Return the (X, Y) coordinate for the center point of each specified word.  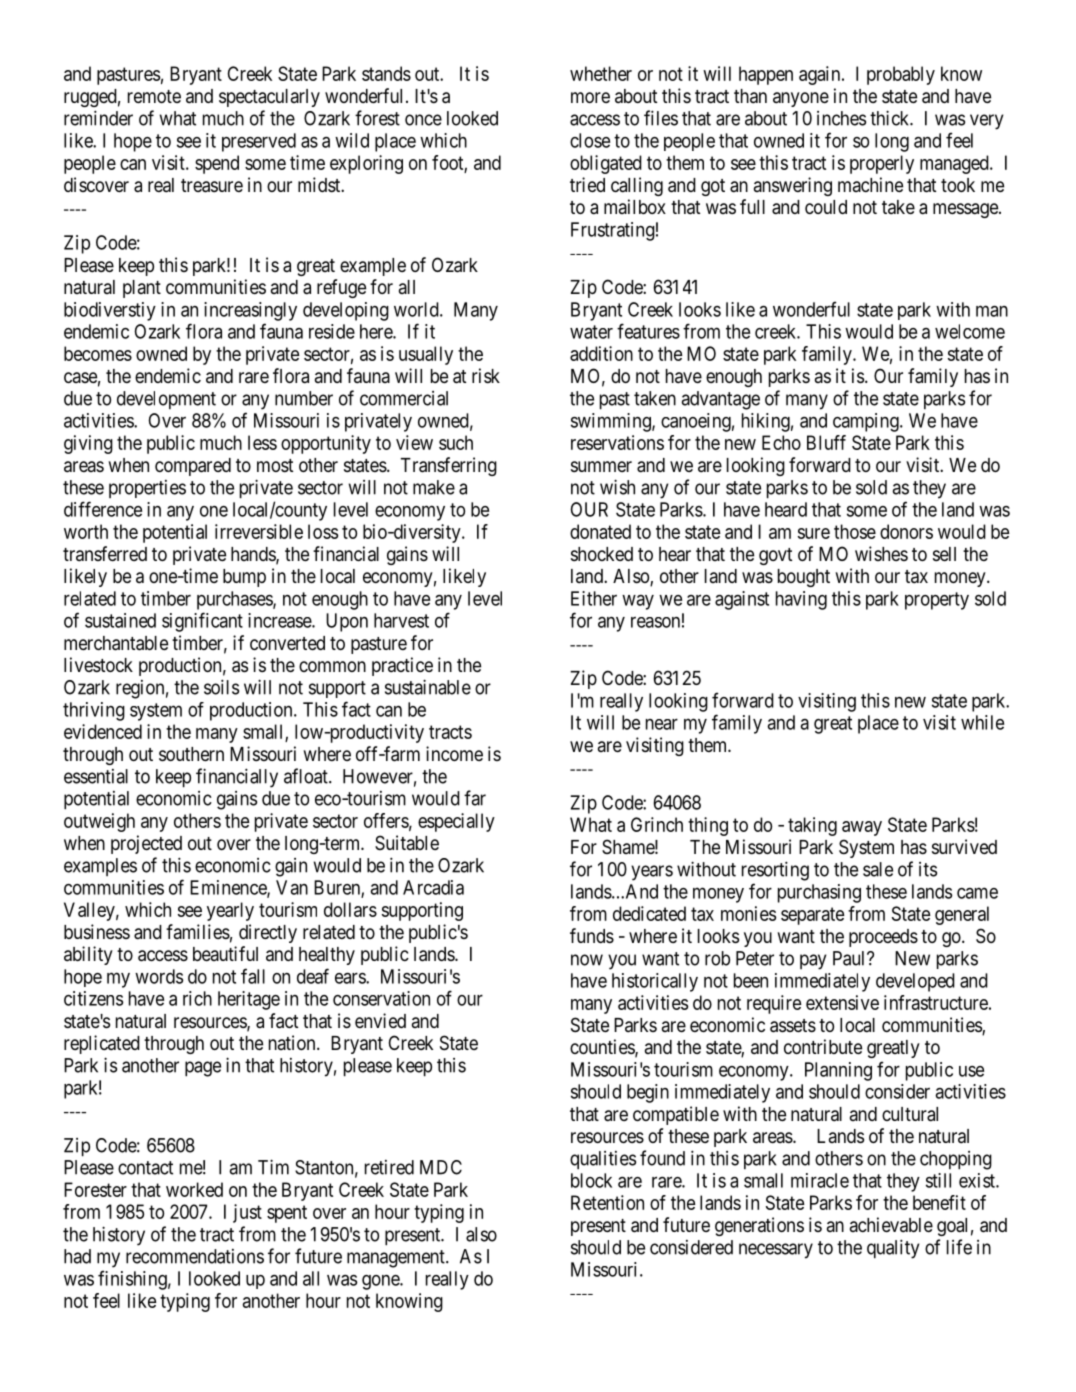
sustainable (428, 687)
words (159, 976)
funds (592, 935)
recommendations (195, 1256)
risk (486, 375)
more (590, 97)
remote (154, 96)
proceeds (883, 938)
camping (867, 422)
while (982, 722)
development (166, 400)
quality (893, 1249)
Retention (607, 1202)
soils (221, 687)
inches (841, 118)
